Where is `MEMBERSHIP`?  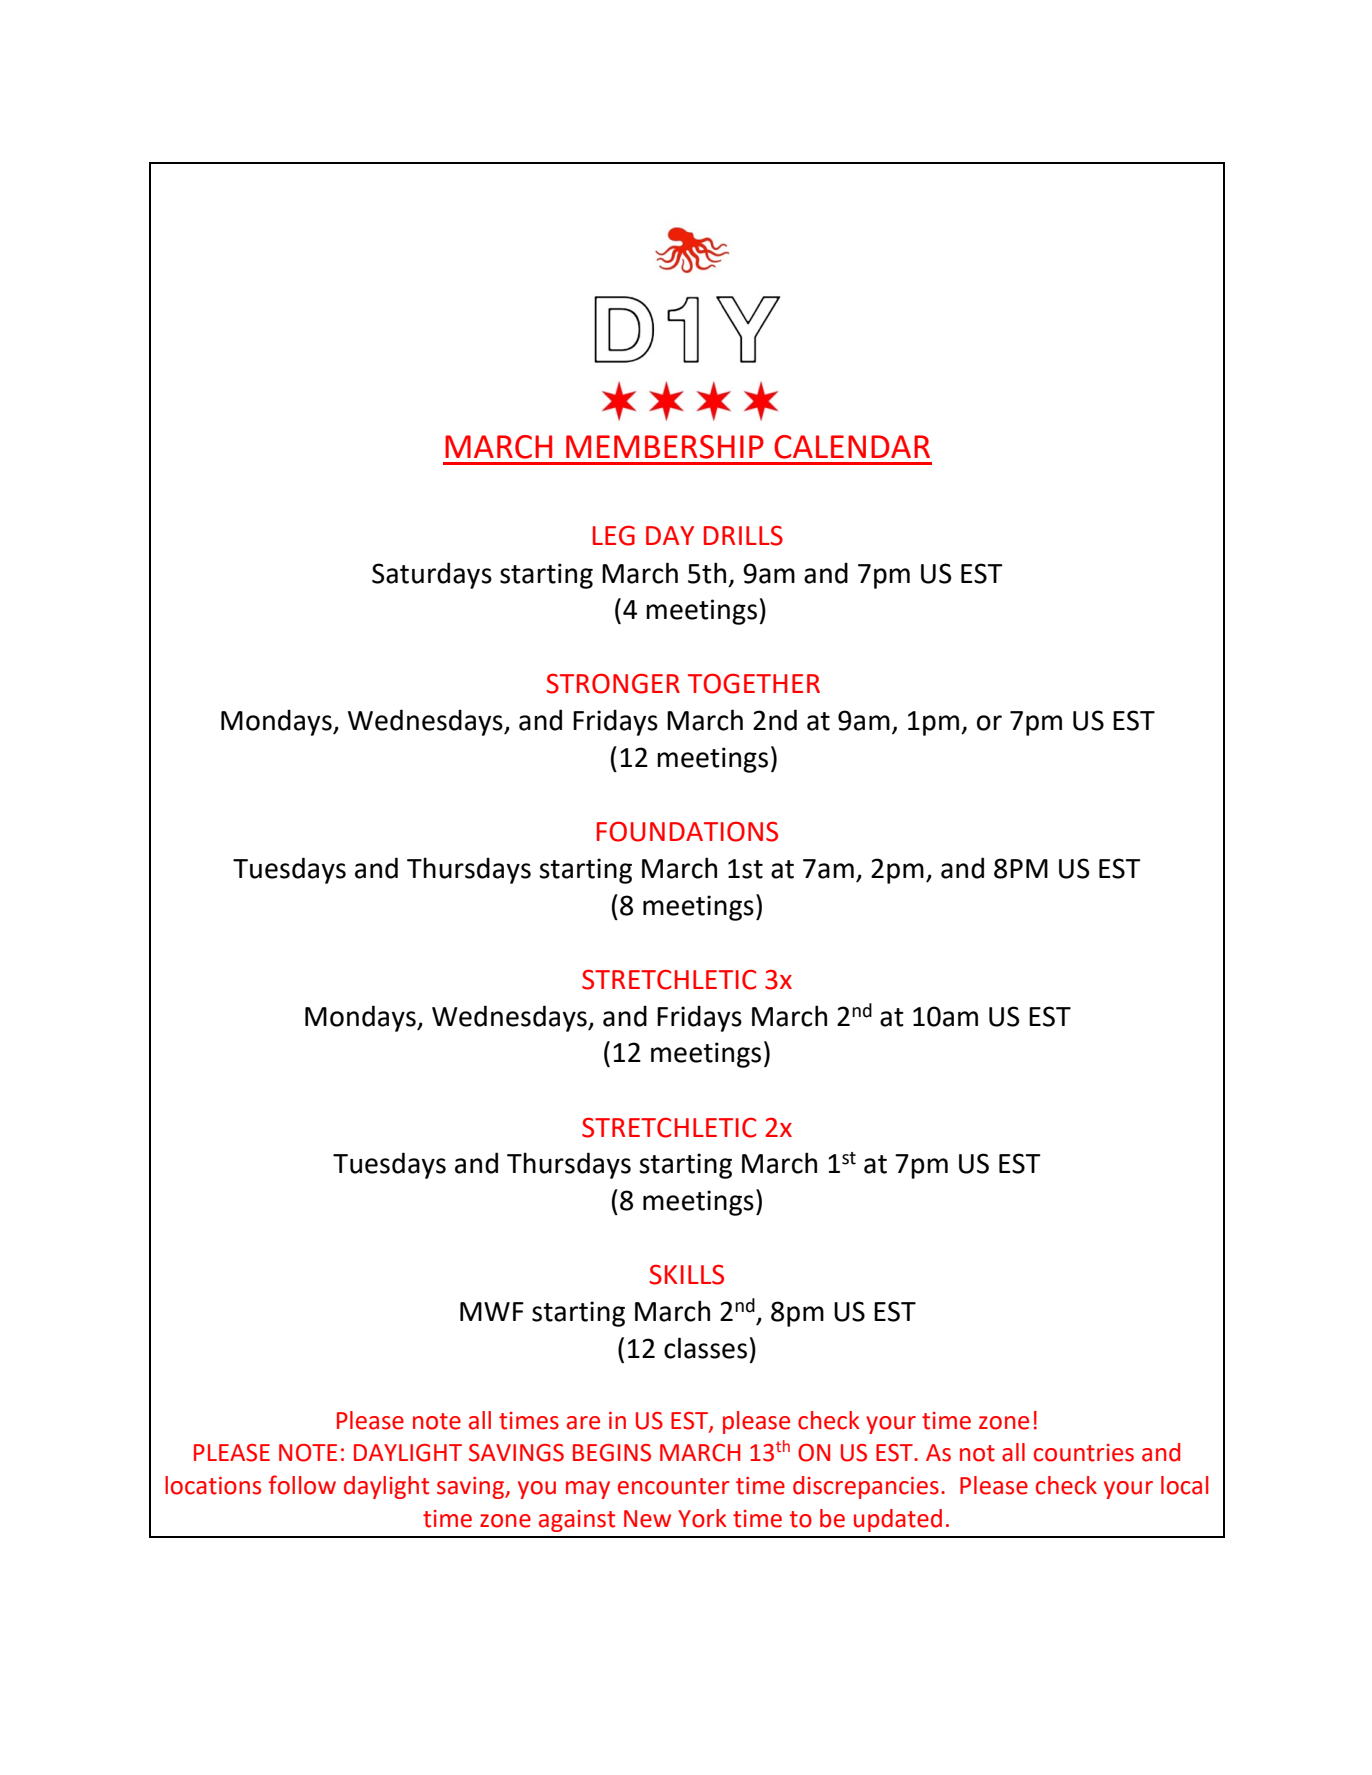
MEMBERSHIP is located at coordinates (665, 447).
